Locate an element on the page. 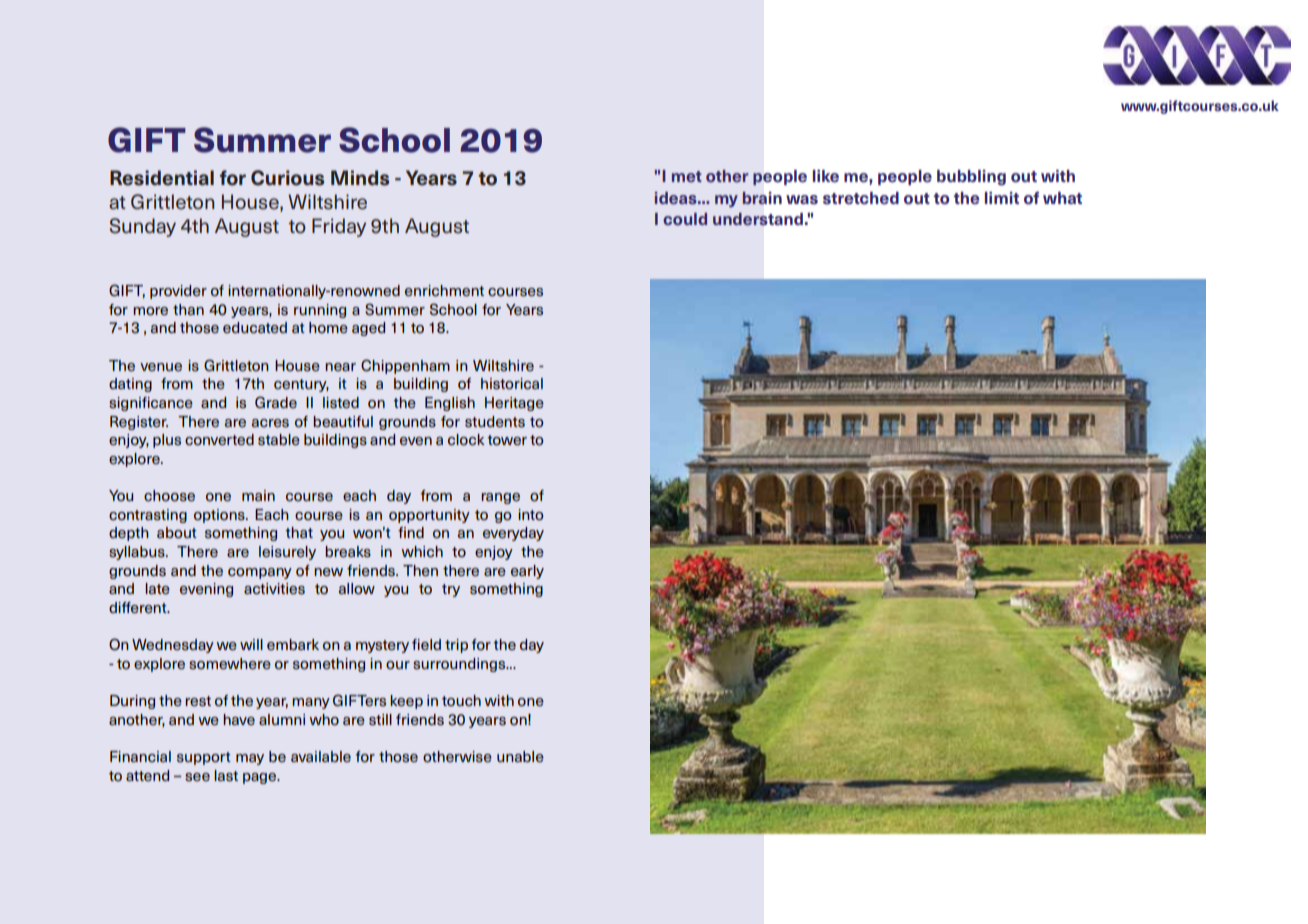  unable is located at coordinates (520, 756).
